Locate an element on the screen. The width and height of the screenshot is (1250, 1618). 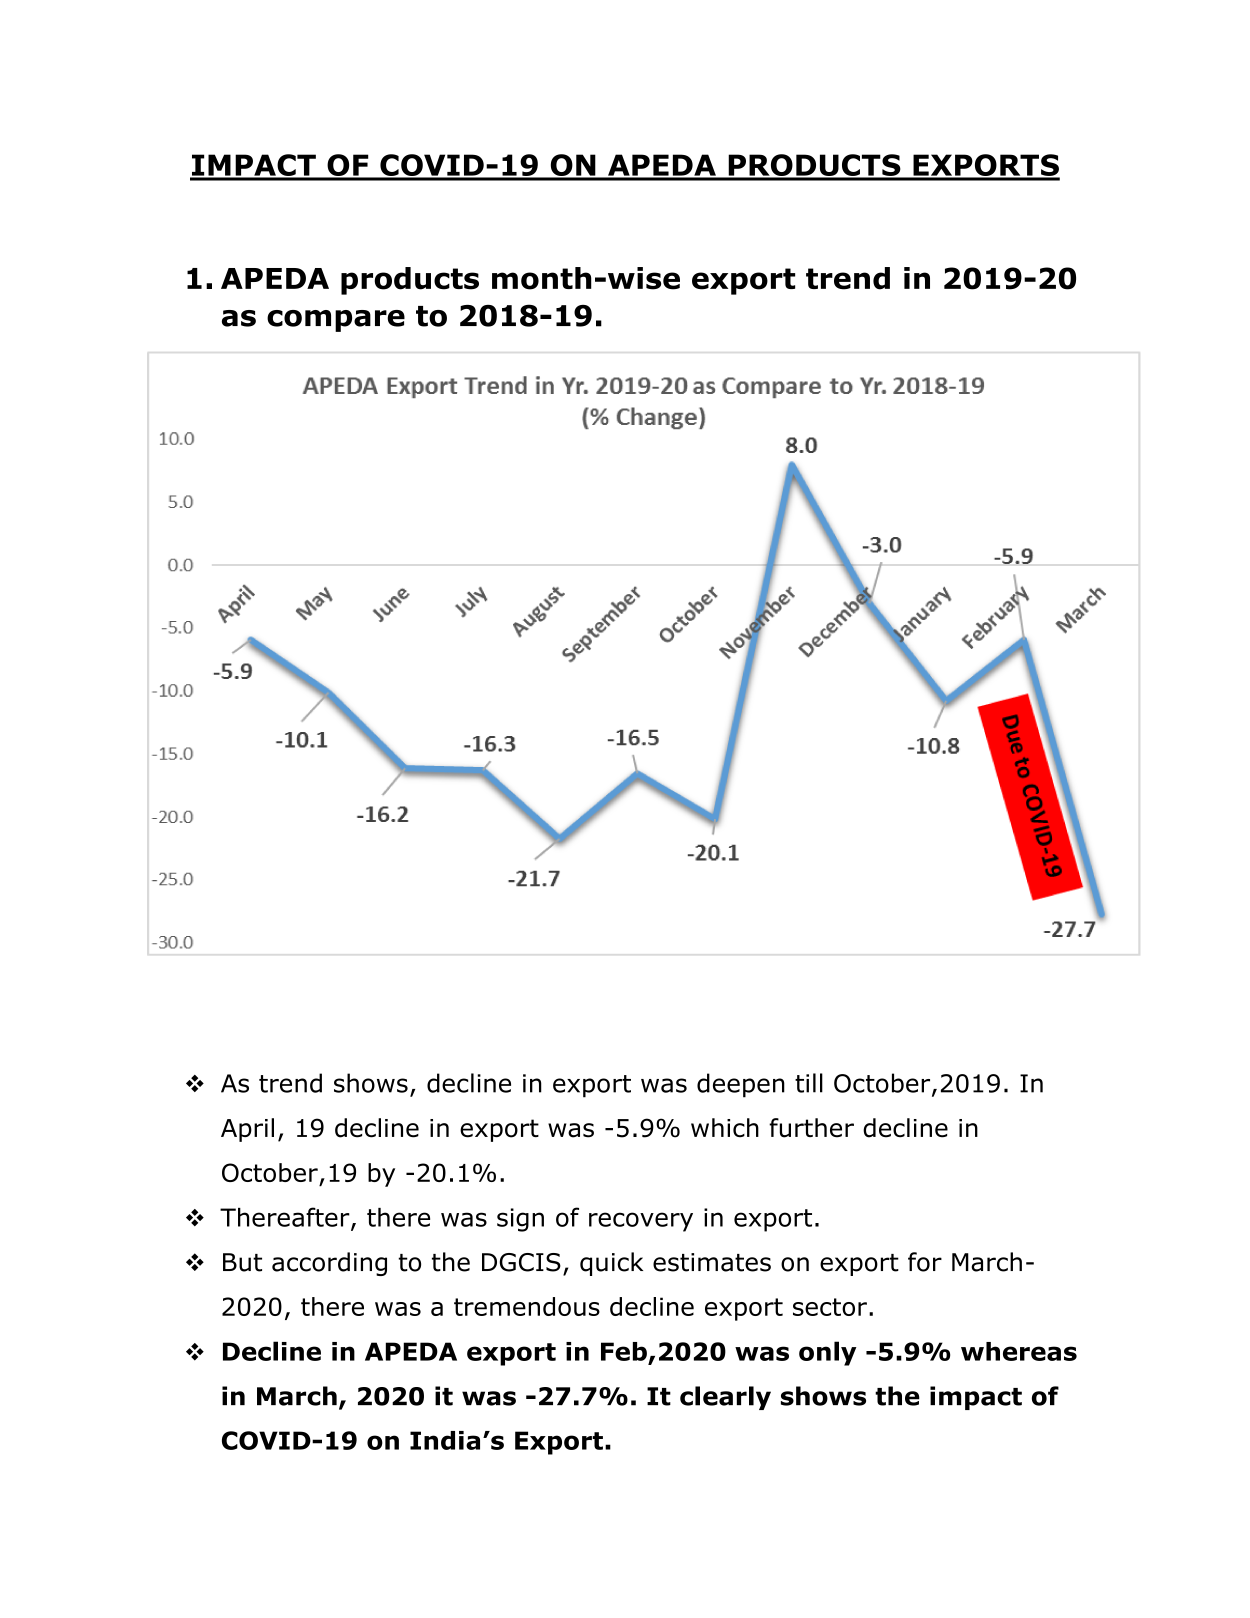
quick is located at coordinates (611, 1264).
